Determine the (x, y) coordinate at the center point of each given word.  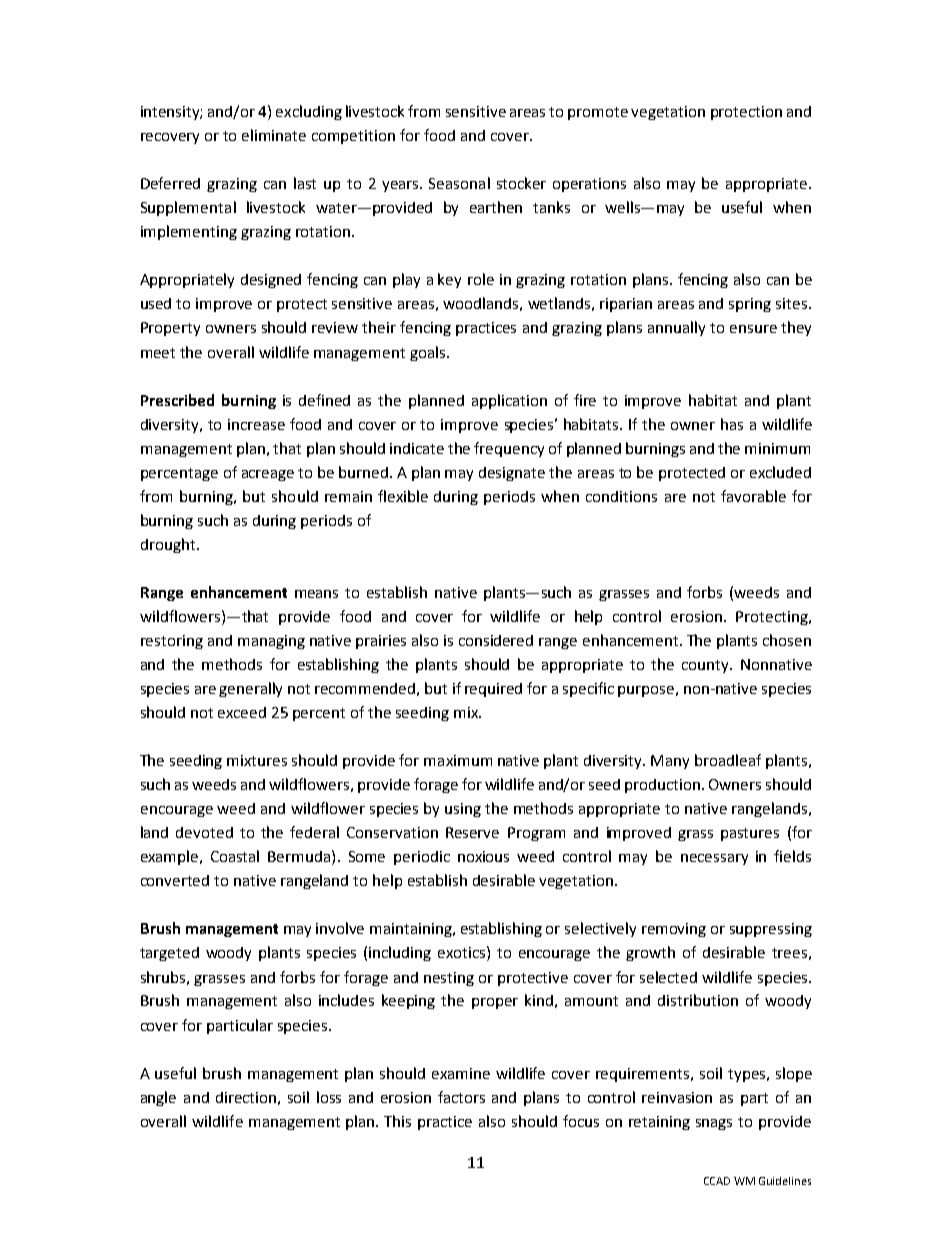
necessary (714, 859)
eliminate (274, 135)
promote (598, 113)
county (706, 666)
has (732, 424)
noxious (483, 856)
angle (158, 1098)
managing (271, 642)
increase (256, 424)
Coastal (235, 856)
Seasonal (459, 183)
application (509, 401)
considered (496, 640)
